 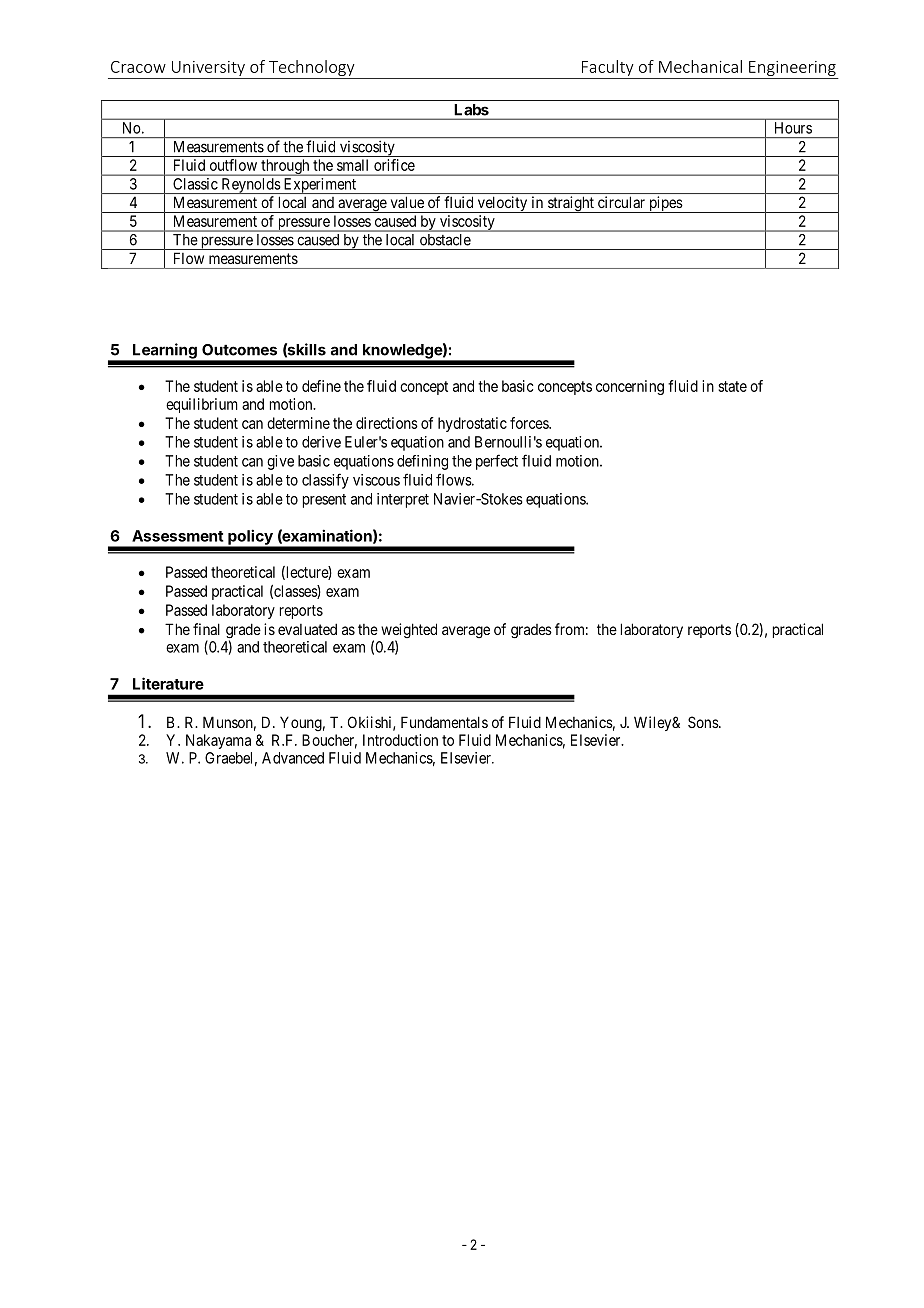 What do you see at coordinates (665, 204) in the screenshot?
I see `pipes` at bounding box center [665, 204].
